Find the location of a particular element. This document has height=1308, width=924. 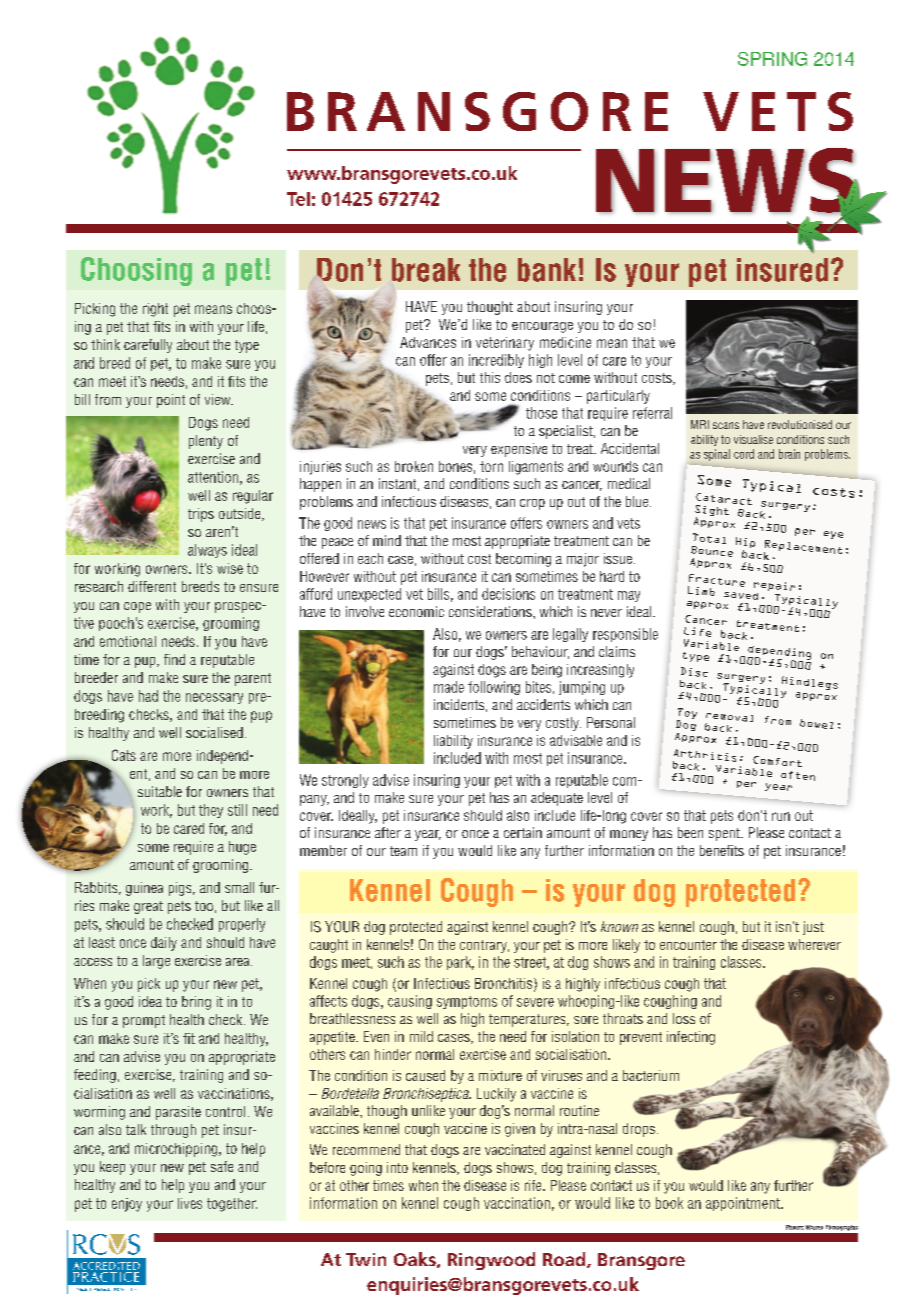

right is located at coordinates (155, 310).
